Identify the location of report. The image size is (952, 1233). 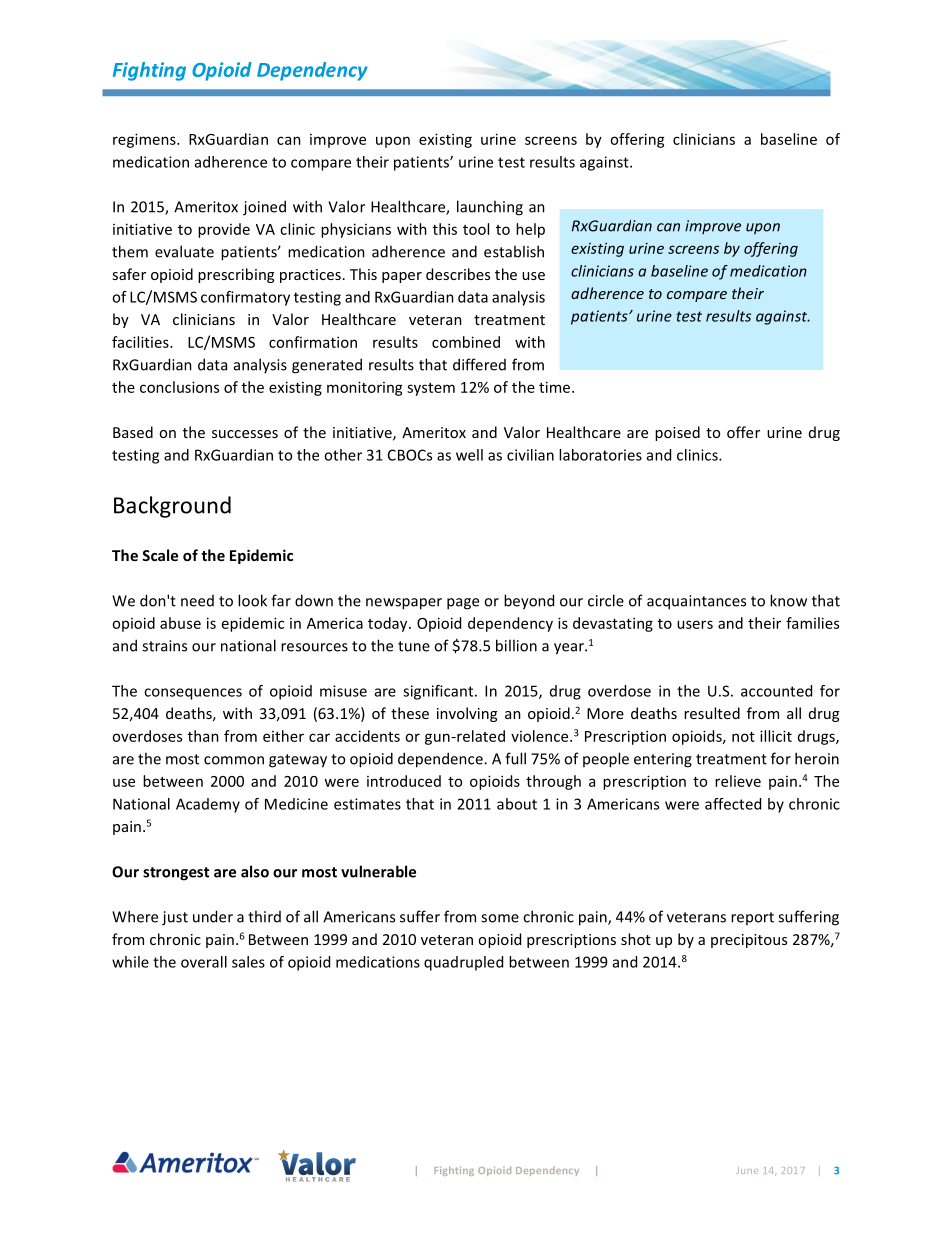
(752, 918).
